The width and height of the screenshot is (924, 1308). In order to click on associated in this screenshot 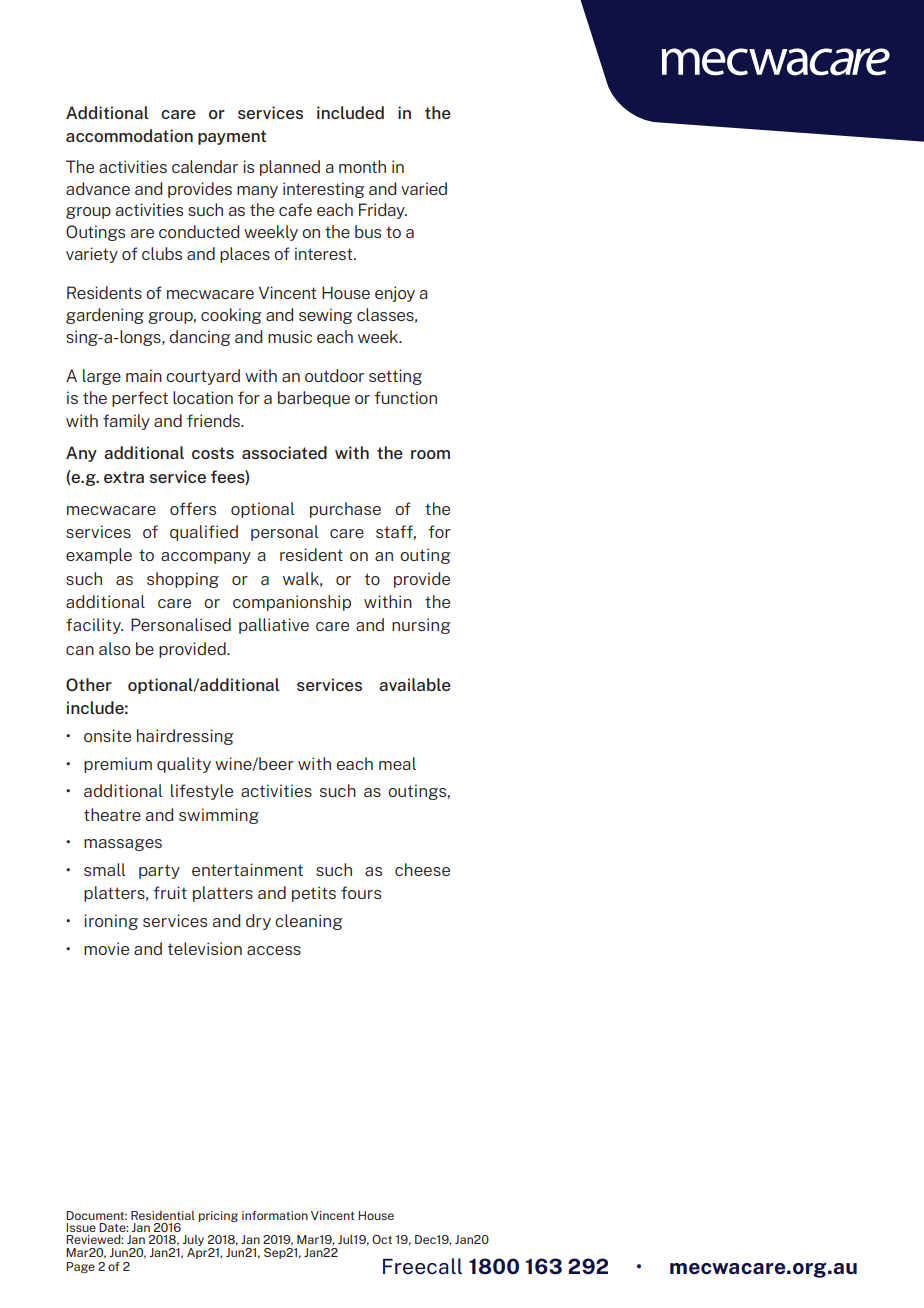, I will do `click(284, 452)`.
